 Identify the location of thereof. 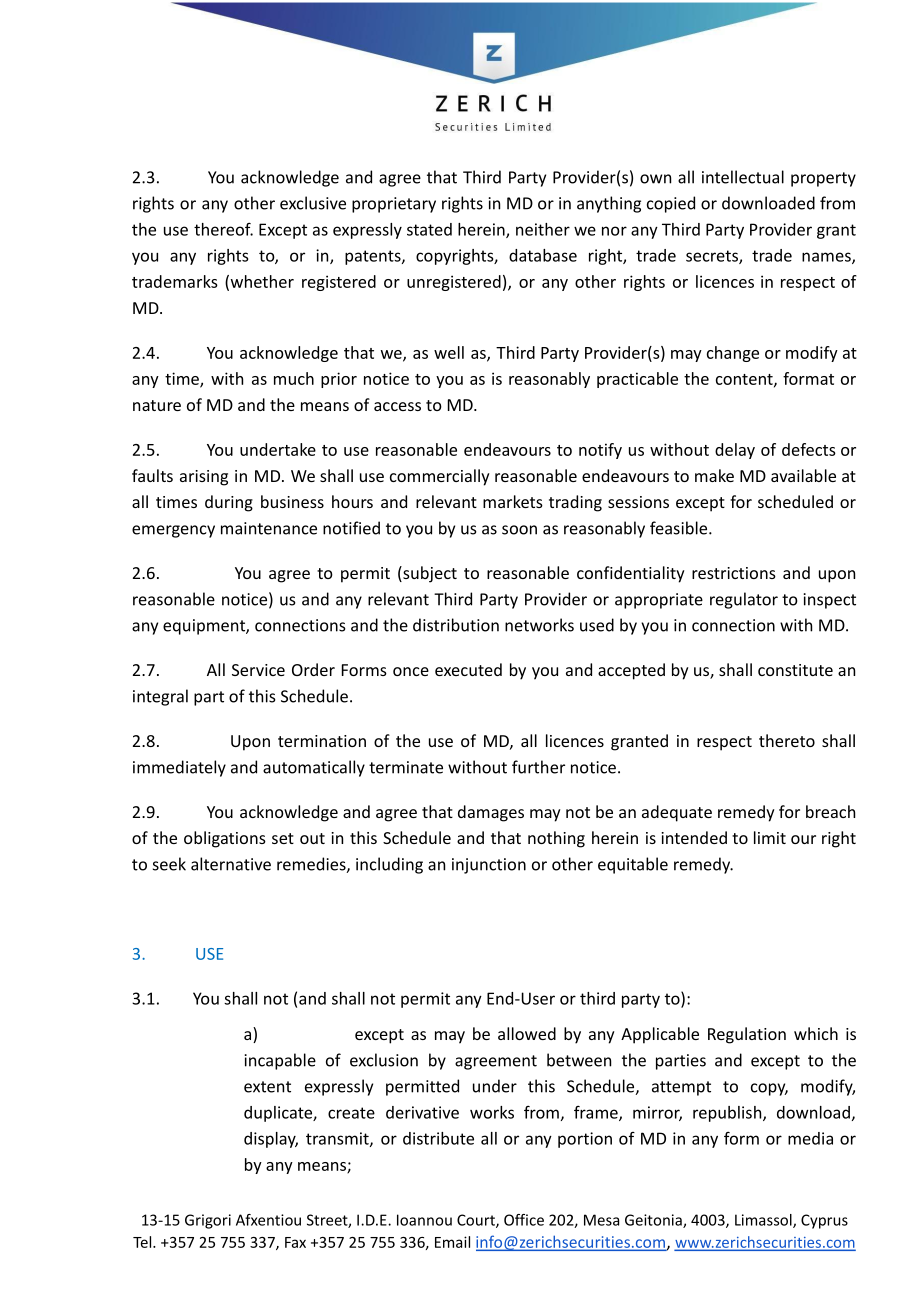
(223, 229).
